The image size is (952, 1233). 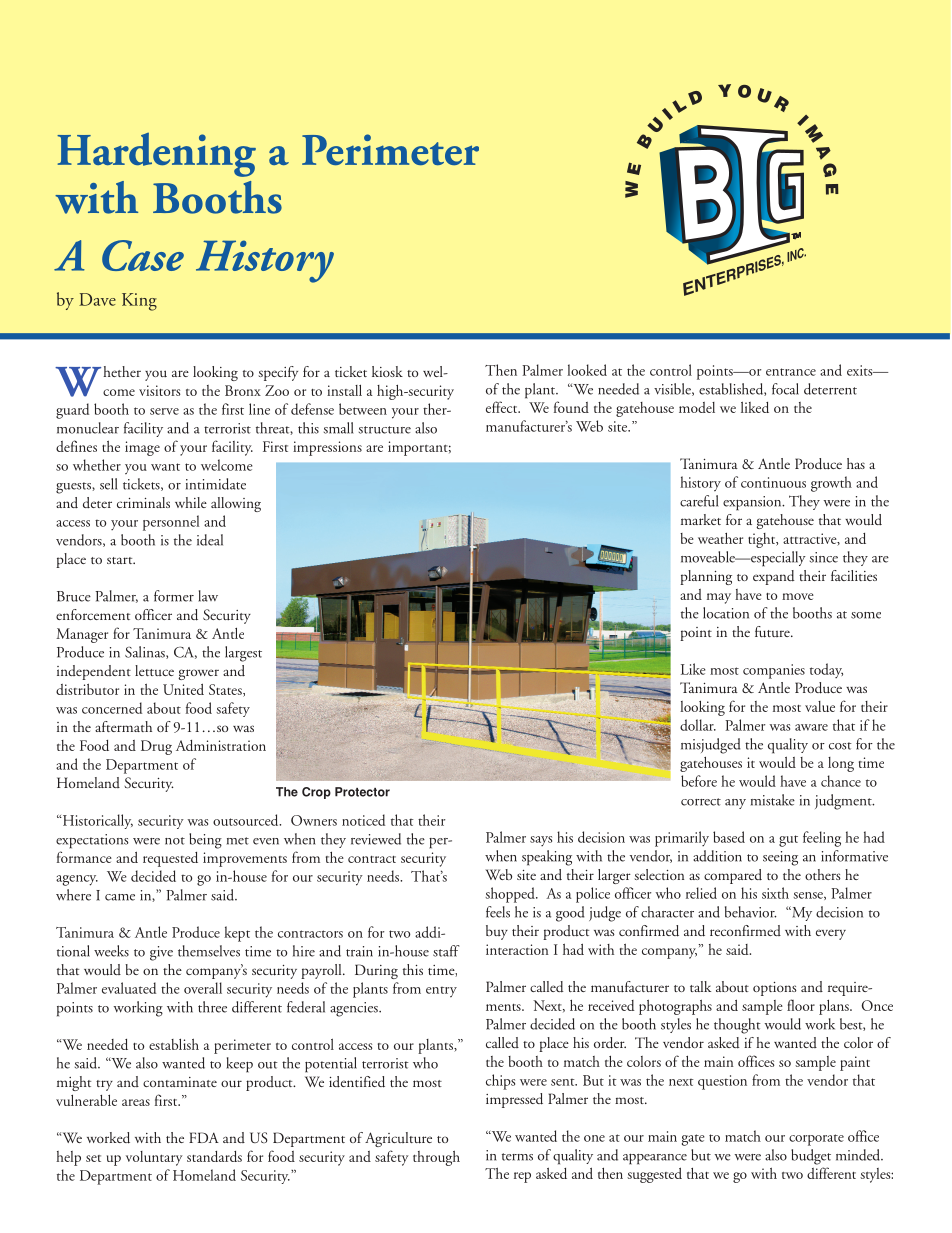 I want to click on entrance, so click(x=791, y=372).
